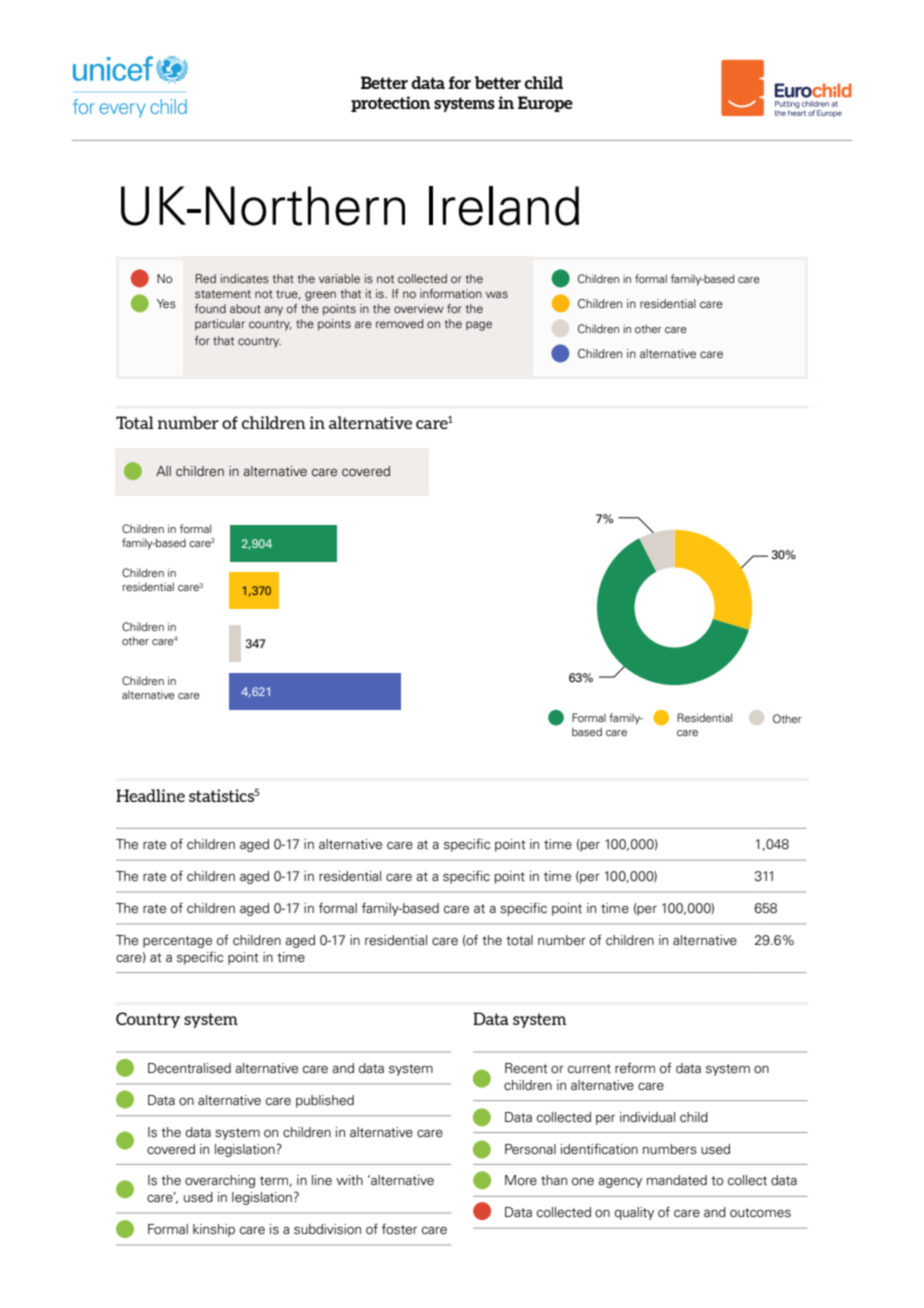  What do you see at coordinates (545, 104) in the page?
I see `Europe` at bounding box center [545, 104].
